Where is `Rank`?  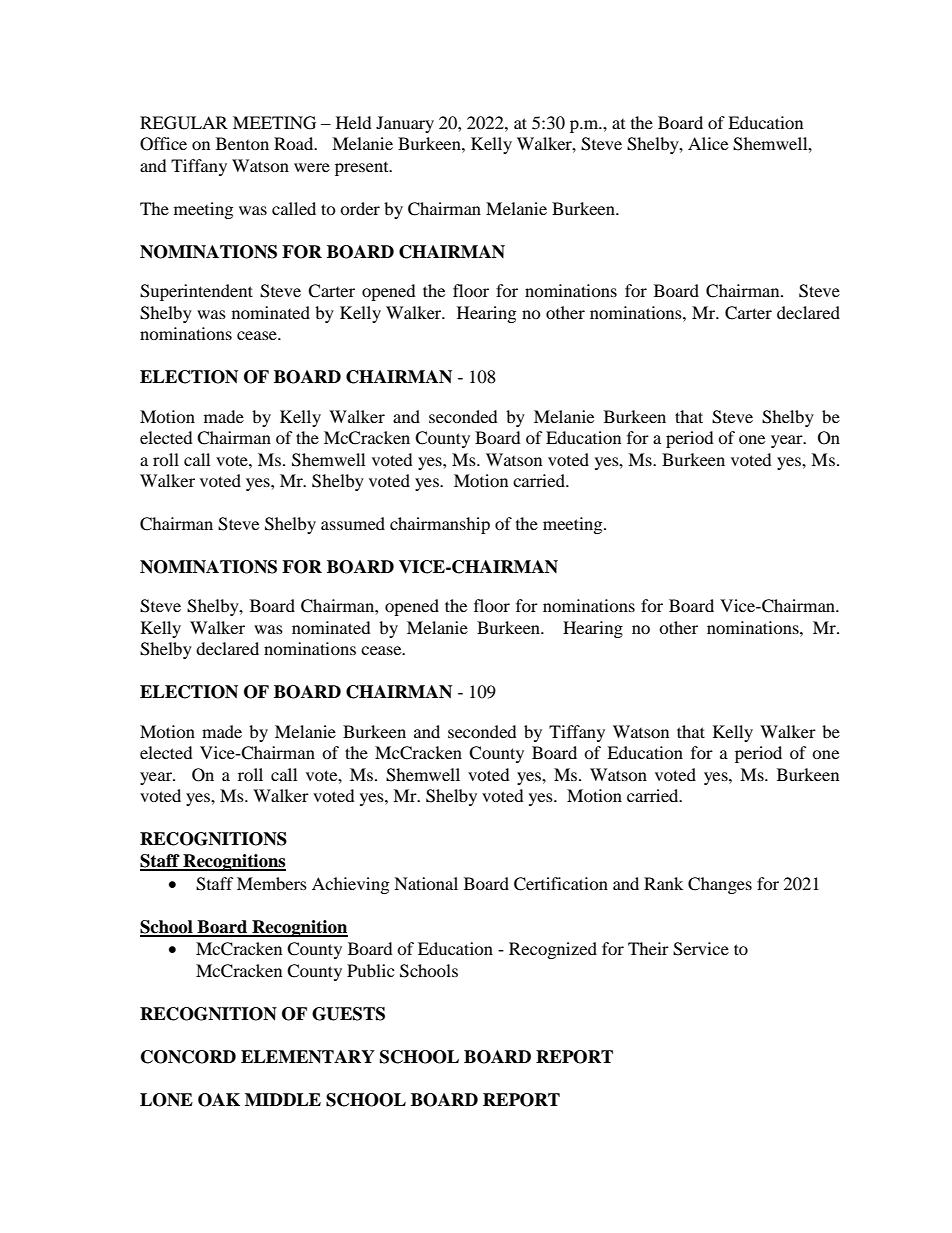
Rank is located at coordinates (663, 883).
